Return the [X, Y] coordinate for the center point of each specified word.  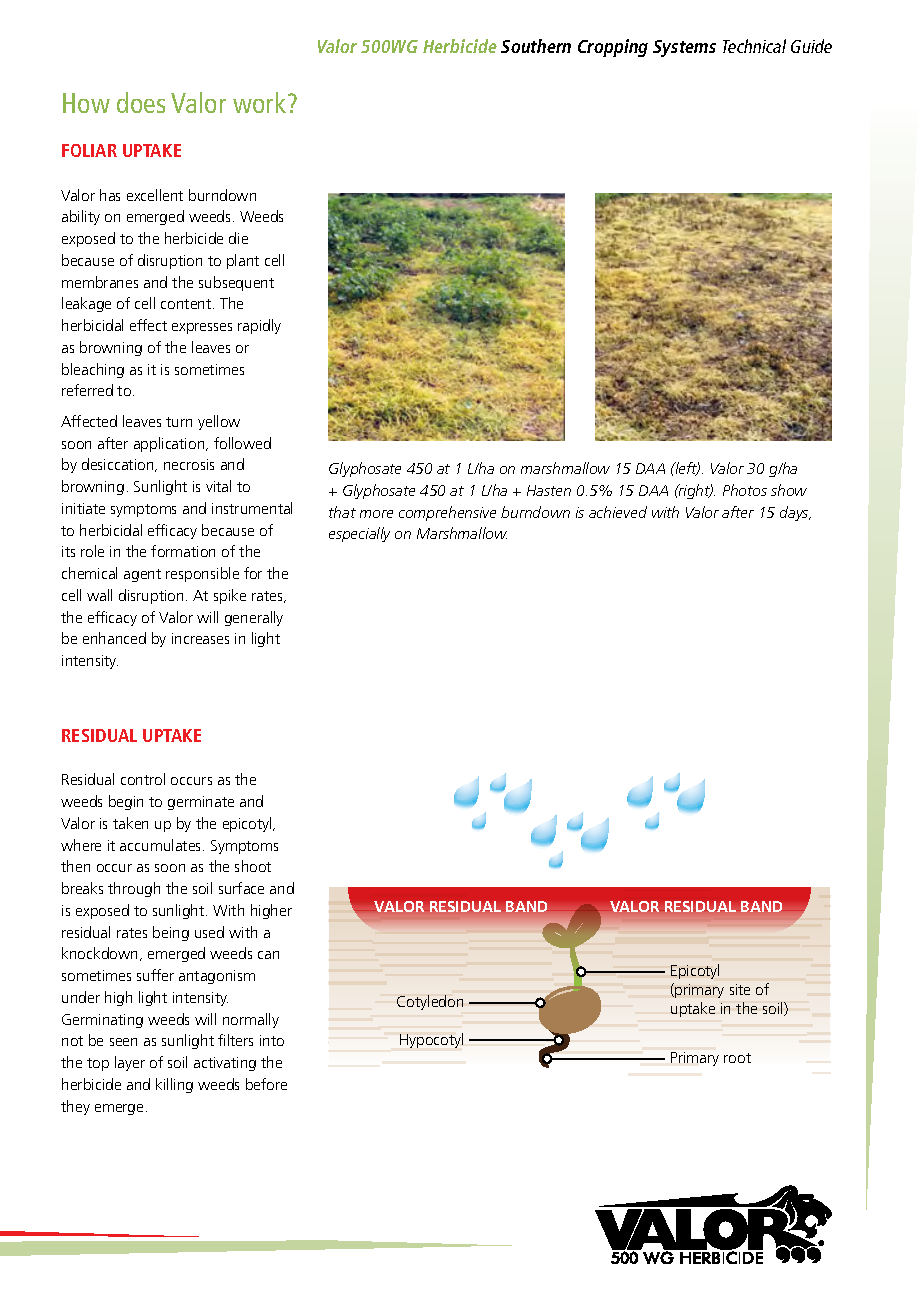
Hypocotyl [431, 1040]
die [238, 238]
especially [359, 534]
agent [142, 575]
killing [174, 1085]
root [737, 1058]
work [261, 102]
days [795, 513]
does [141, 102]
